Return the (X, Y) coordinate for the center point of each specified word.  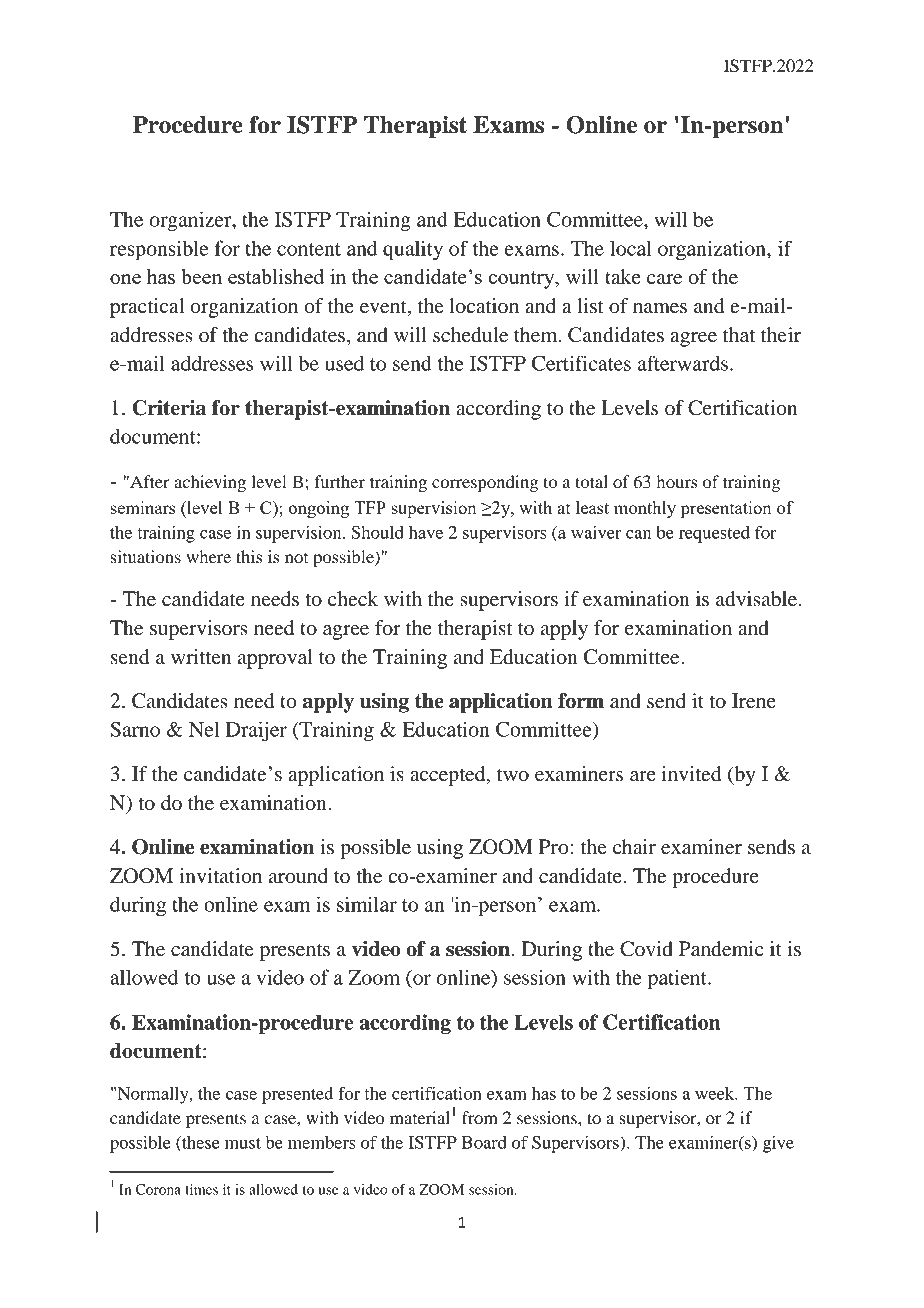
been (201, 276)
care (664, 279)
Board (484, 1142)
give (778, 1144)
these (200, 1143)
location (484, 306)
